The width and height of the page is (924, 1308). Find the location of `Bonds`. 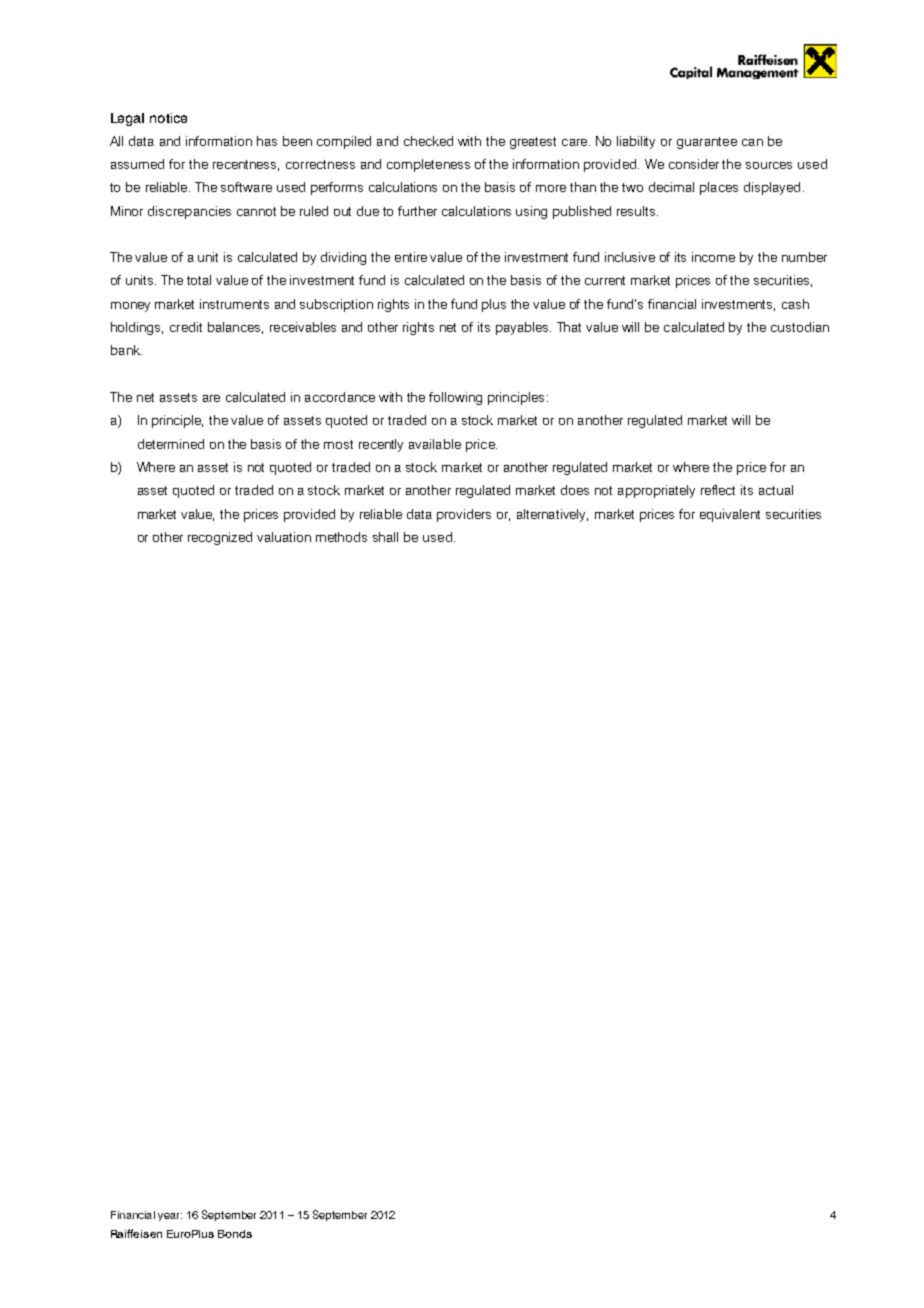

Bonds is located at coordinates (235, 1234).
